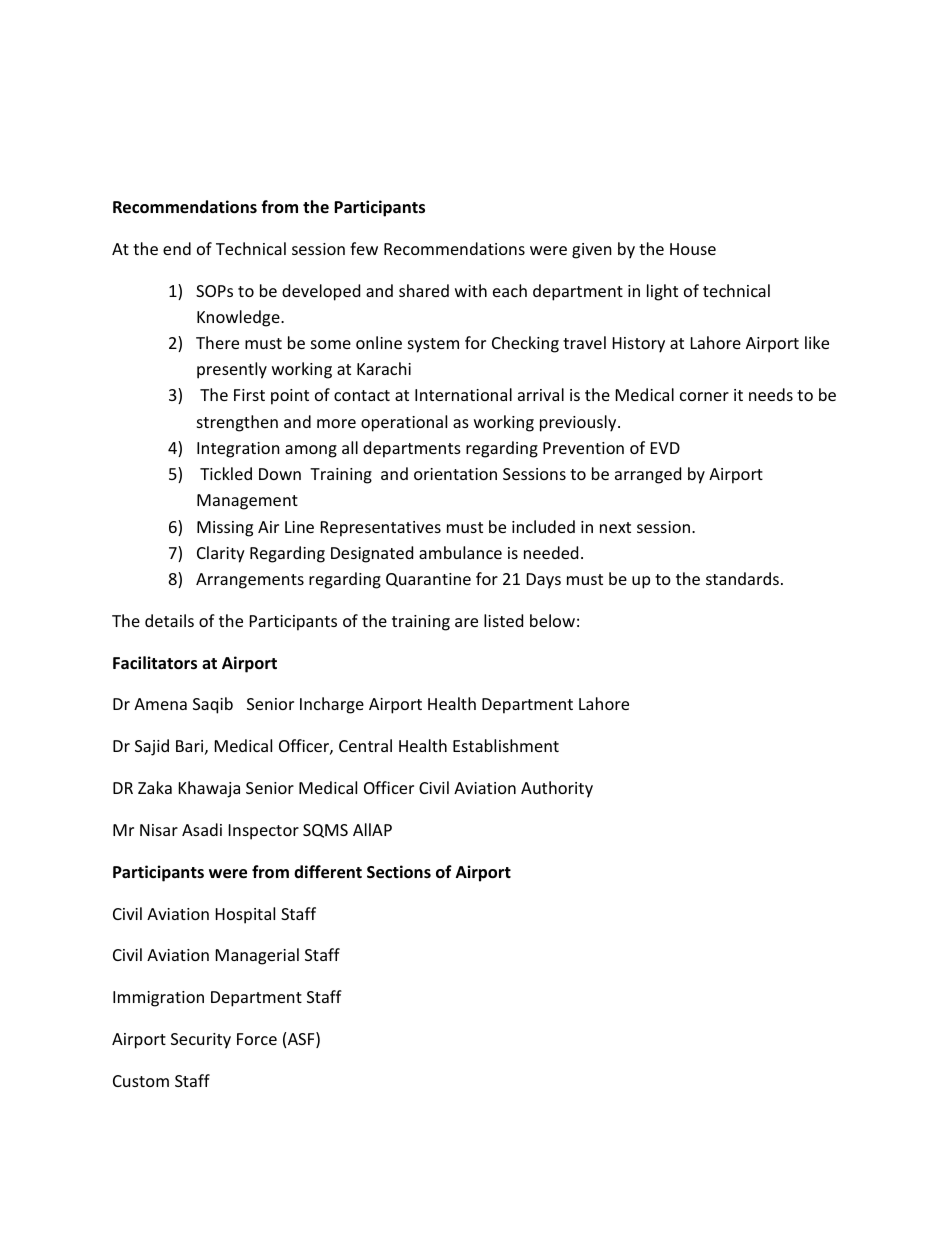 Image resolution: width=952 pixels, height=1233 pixels. What do you see at coordinates (201, 1041) in the screenshot?
I see `Security` at bounding box center [201, 1041].
